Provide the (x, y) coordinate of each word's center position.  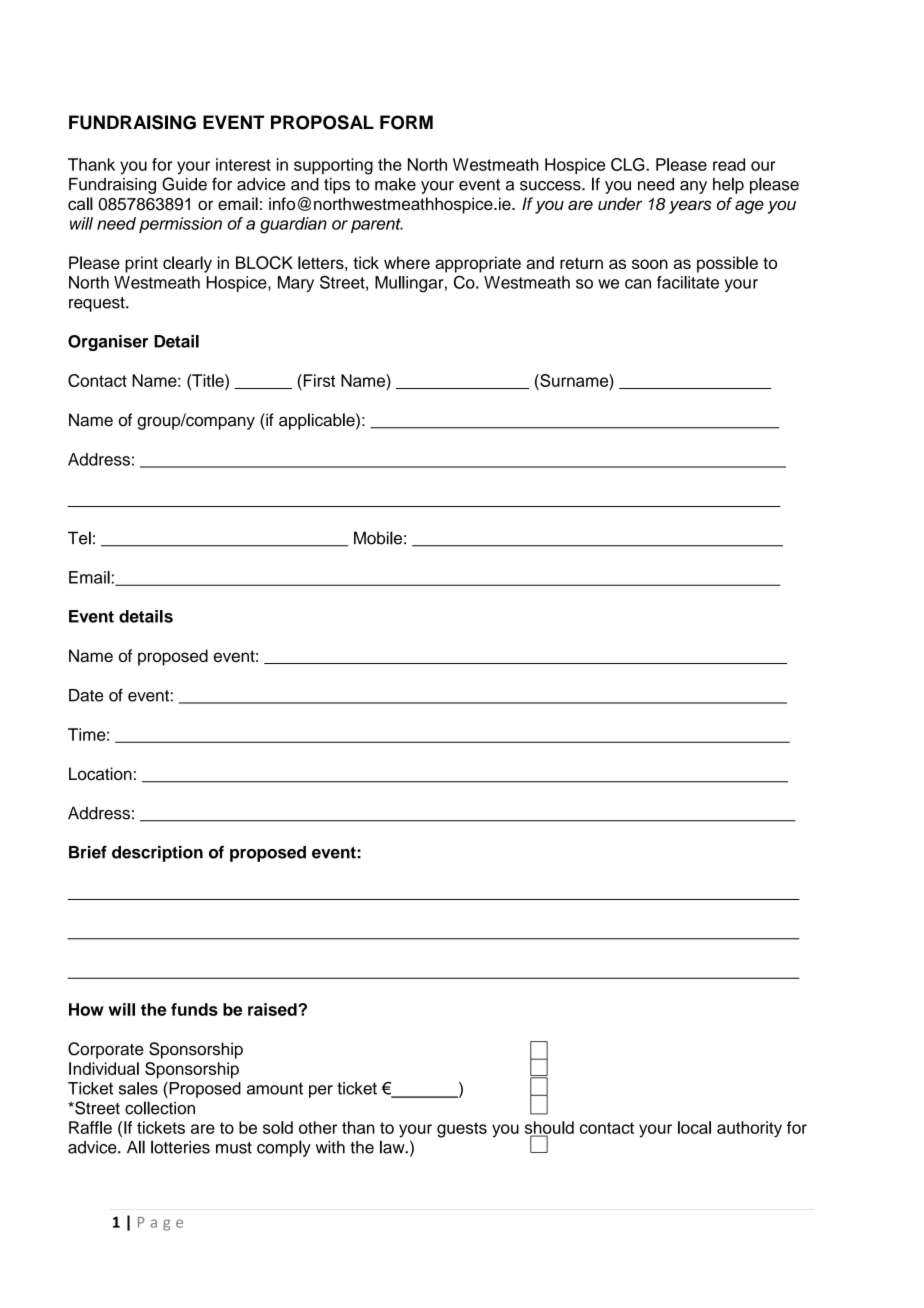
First (318, 380)
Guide (184, 184)
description (157, 854)
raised (273, 1009)
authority (749, 1129)
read (729, 164)
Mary (296, 284)
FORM (406, 122)
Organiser (108, 343)
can (638, 284)
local (694, 1127)
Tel (79, 538)
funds (194, 1009)
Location (100, 774)
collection (160, 1108)
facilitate (688, 282)
